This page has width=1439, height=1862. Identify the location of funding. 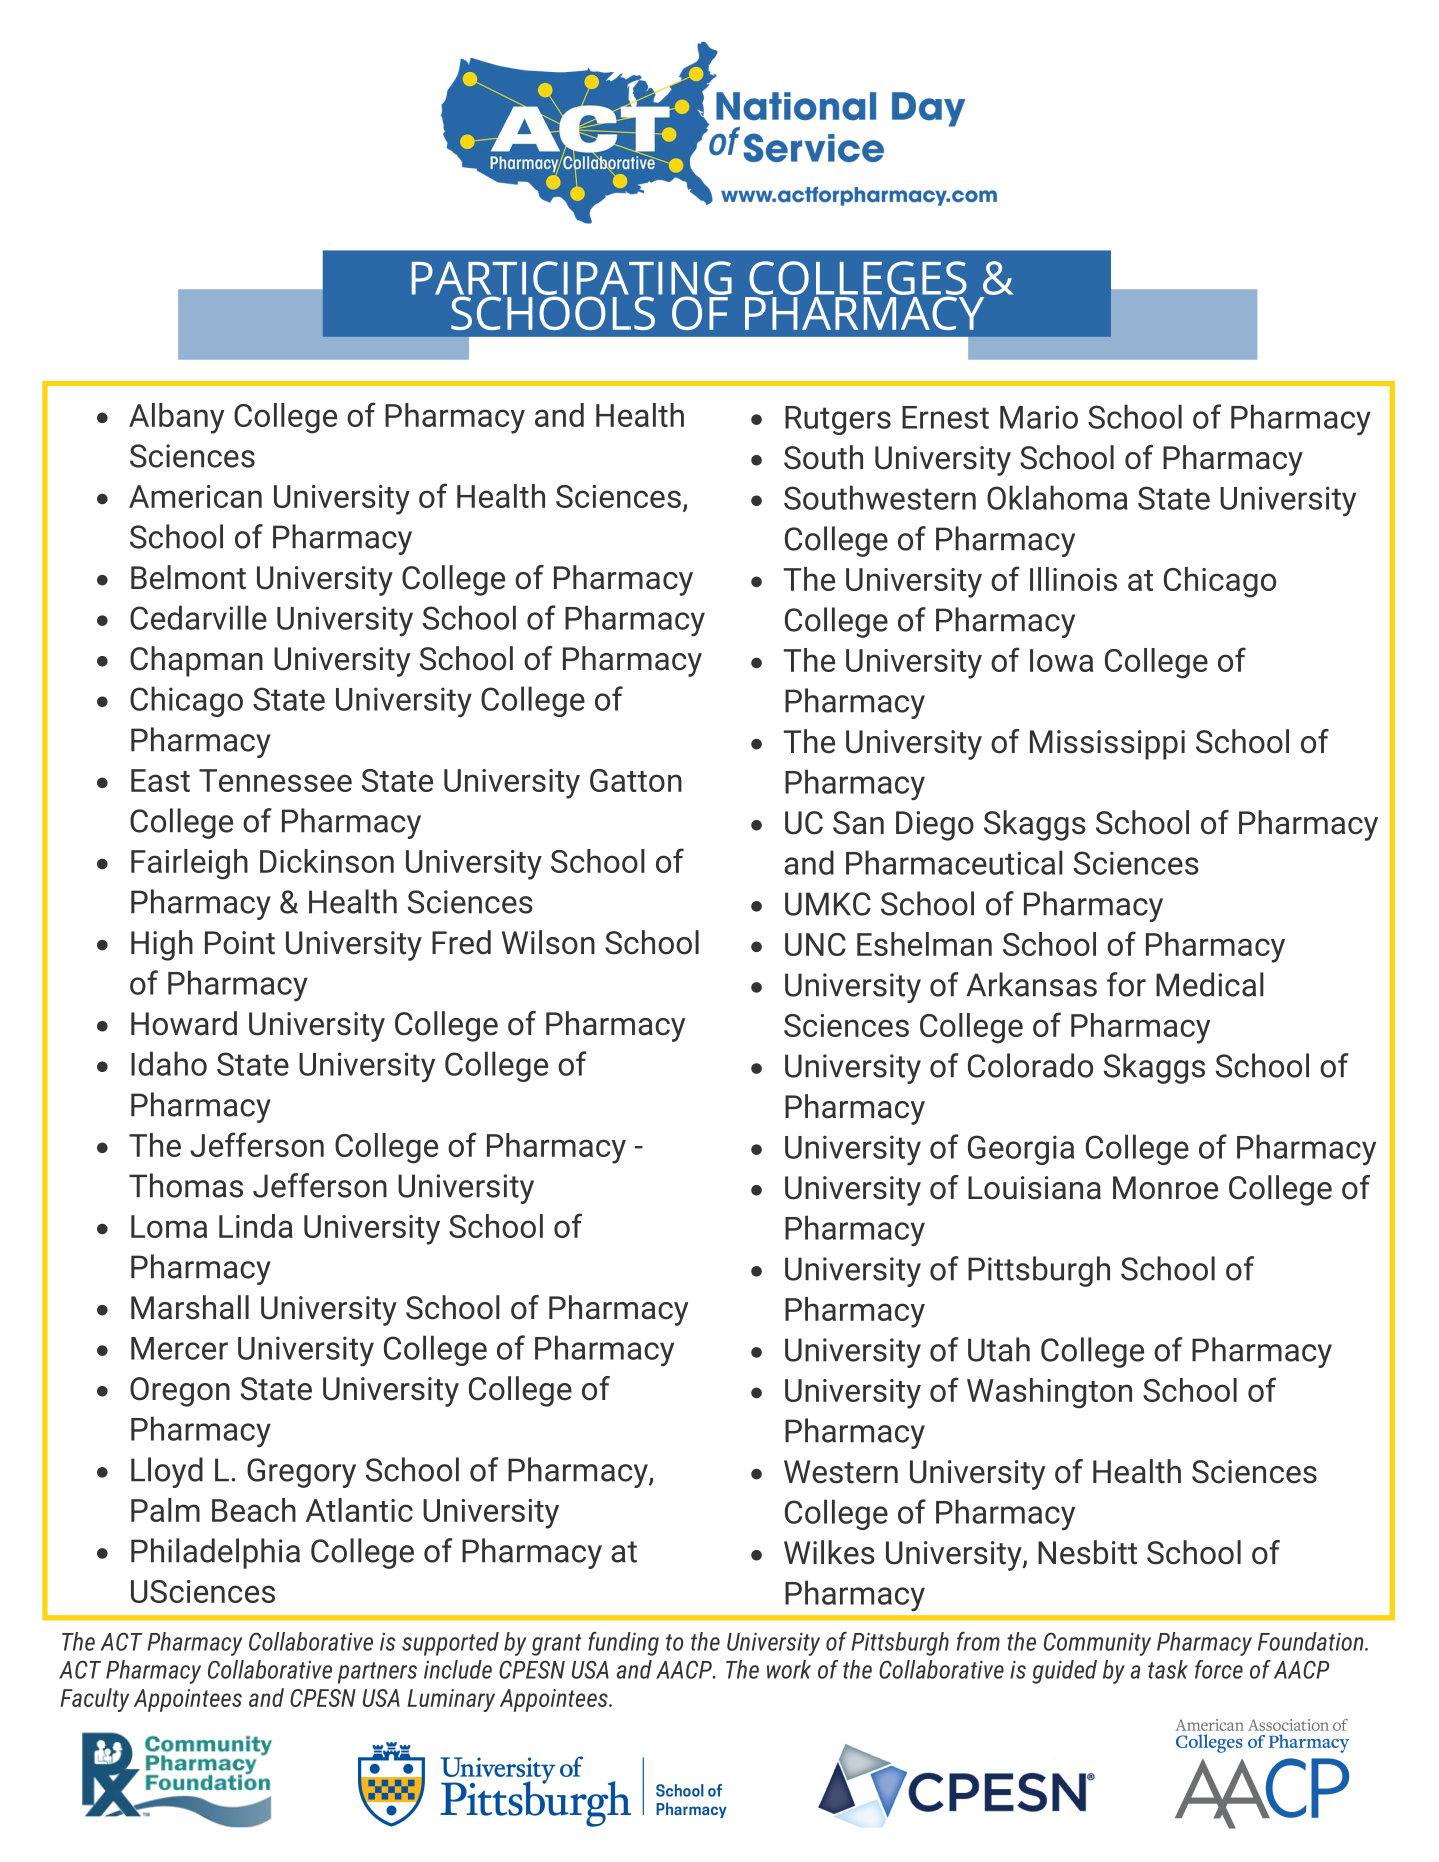
(623, 1644).
